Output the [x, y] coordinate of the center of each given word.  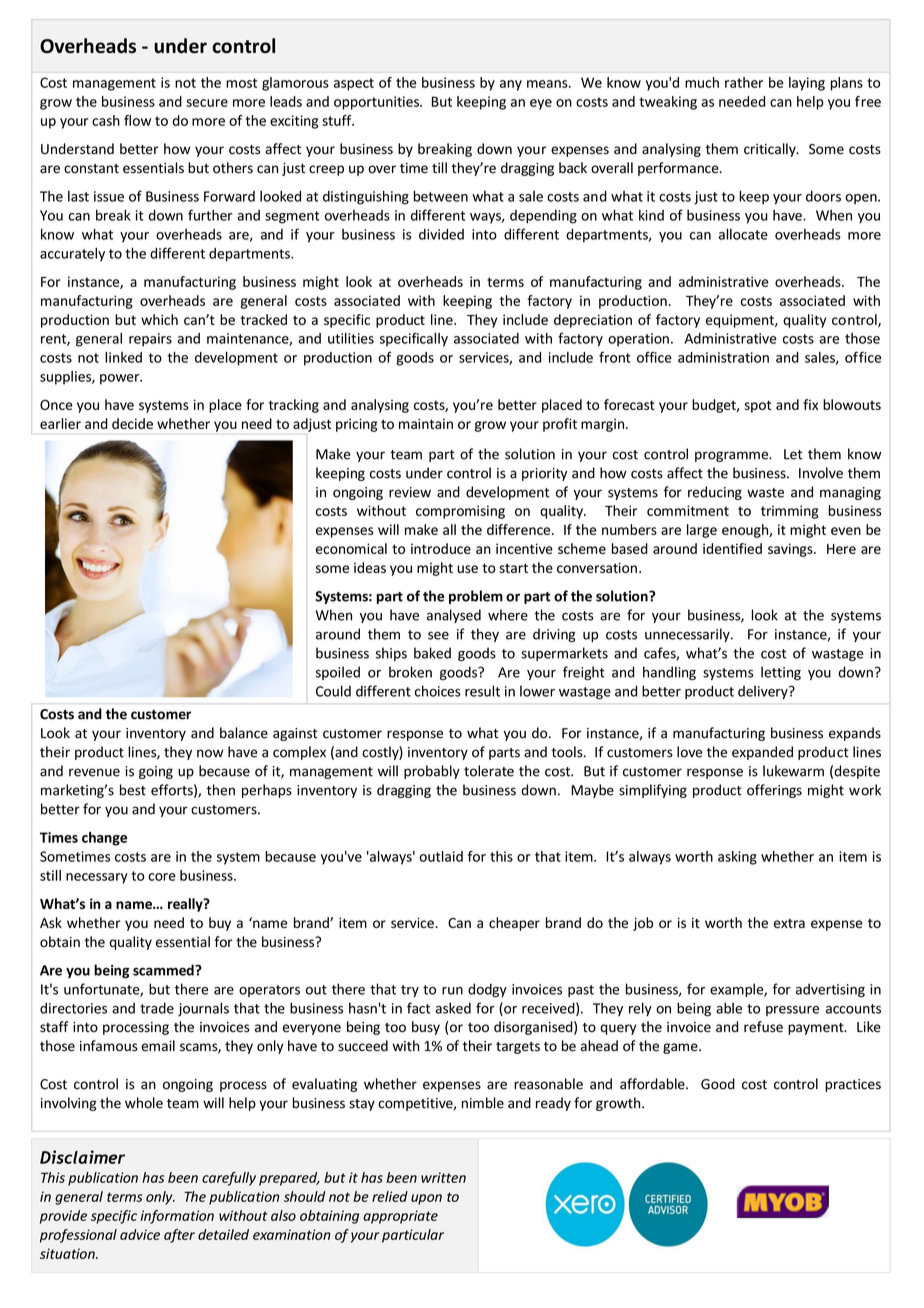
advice [140, 1234]
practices [853, 1085]
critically [771, 150]
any [511, 85]
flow [137, 120]
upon [426, 1199]
